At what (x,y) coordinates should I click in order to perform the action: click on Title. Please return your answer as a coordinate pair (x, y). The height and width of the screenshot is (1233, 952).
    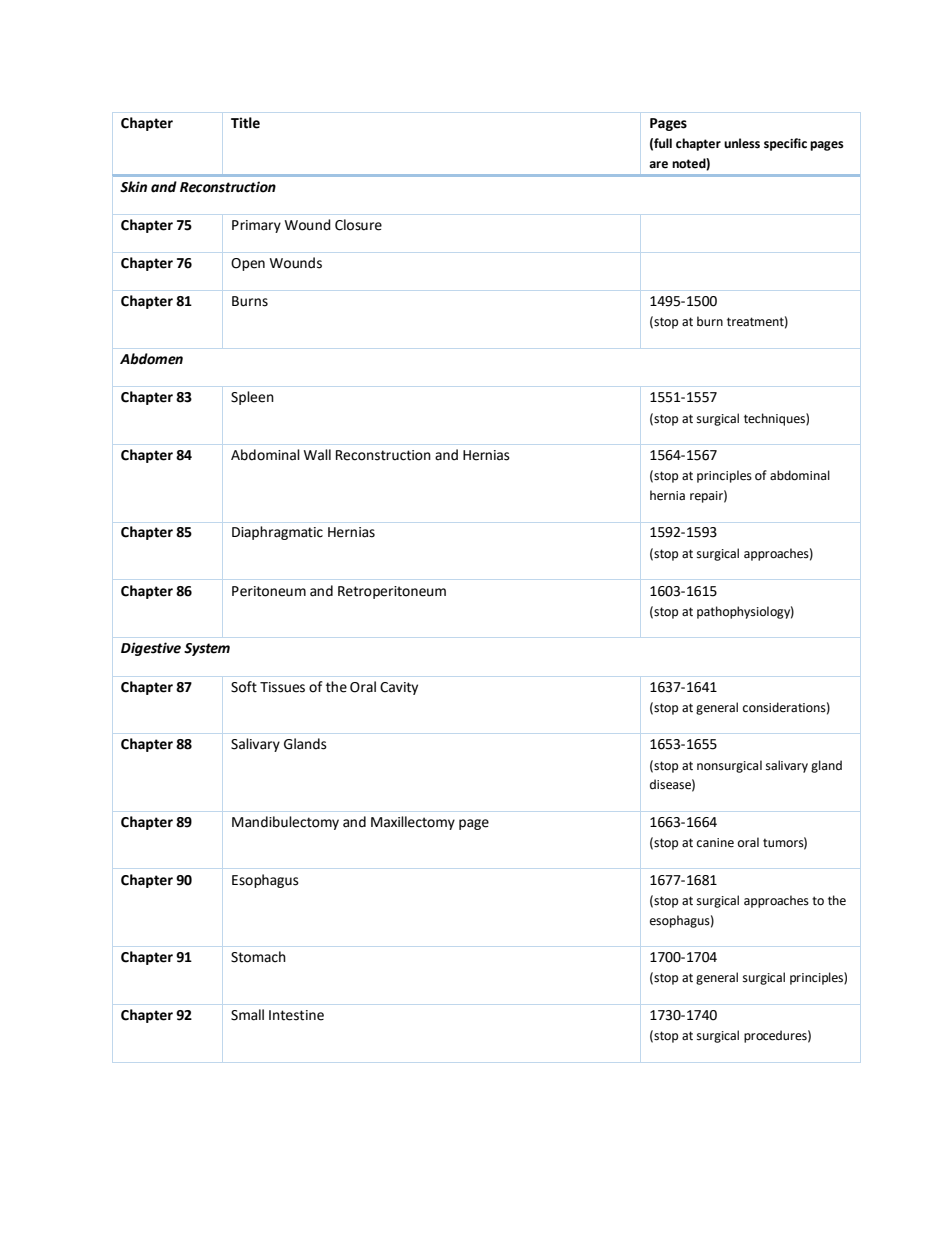
    Looking at the image, I should click on (245, 123).
